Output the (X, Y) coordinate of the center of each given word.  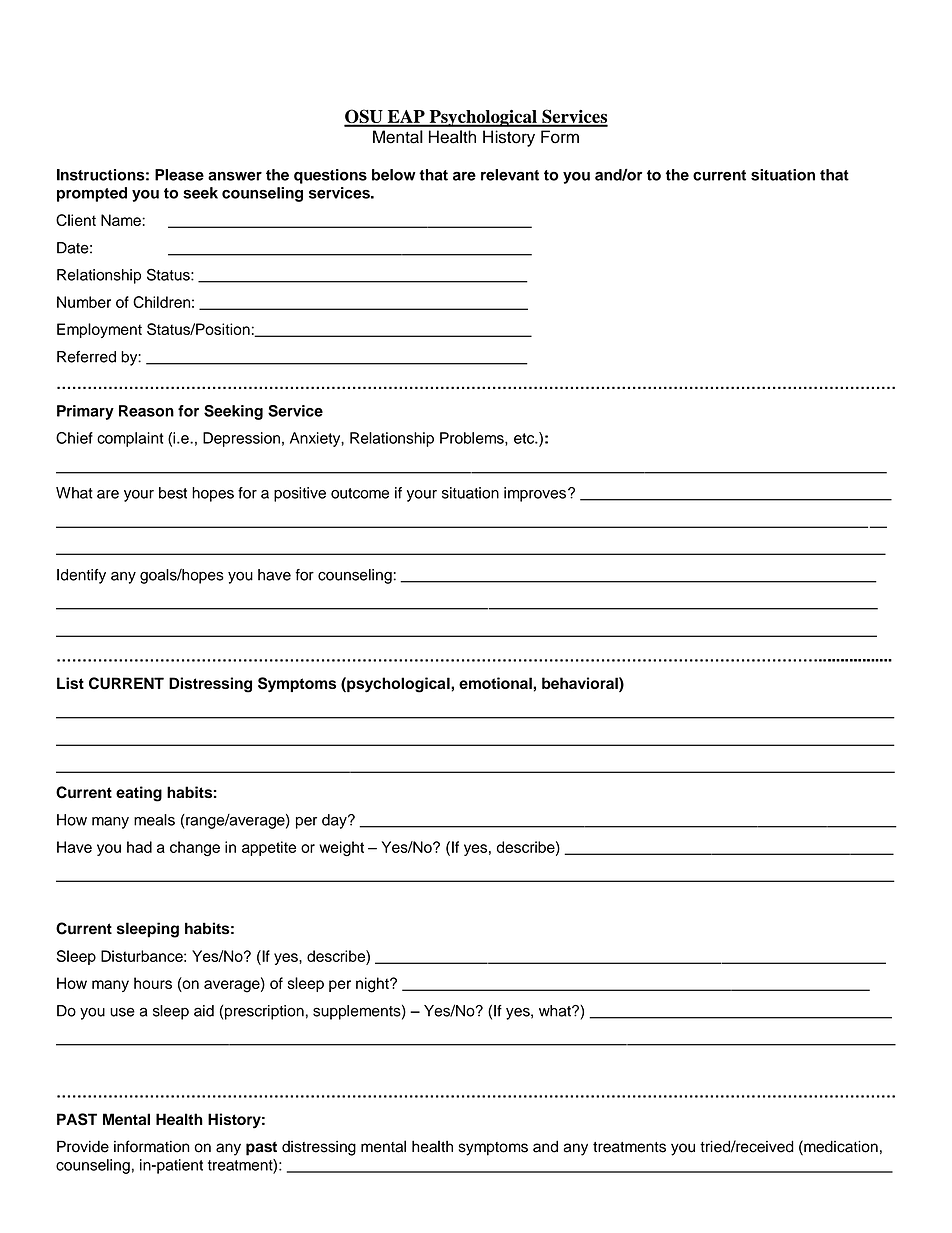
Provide (83, 1146)
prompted (92, 194)
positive (300, 494)
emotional (496, 683)
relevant (510, 175)
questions (330, 176)
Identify (81, 576)
